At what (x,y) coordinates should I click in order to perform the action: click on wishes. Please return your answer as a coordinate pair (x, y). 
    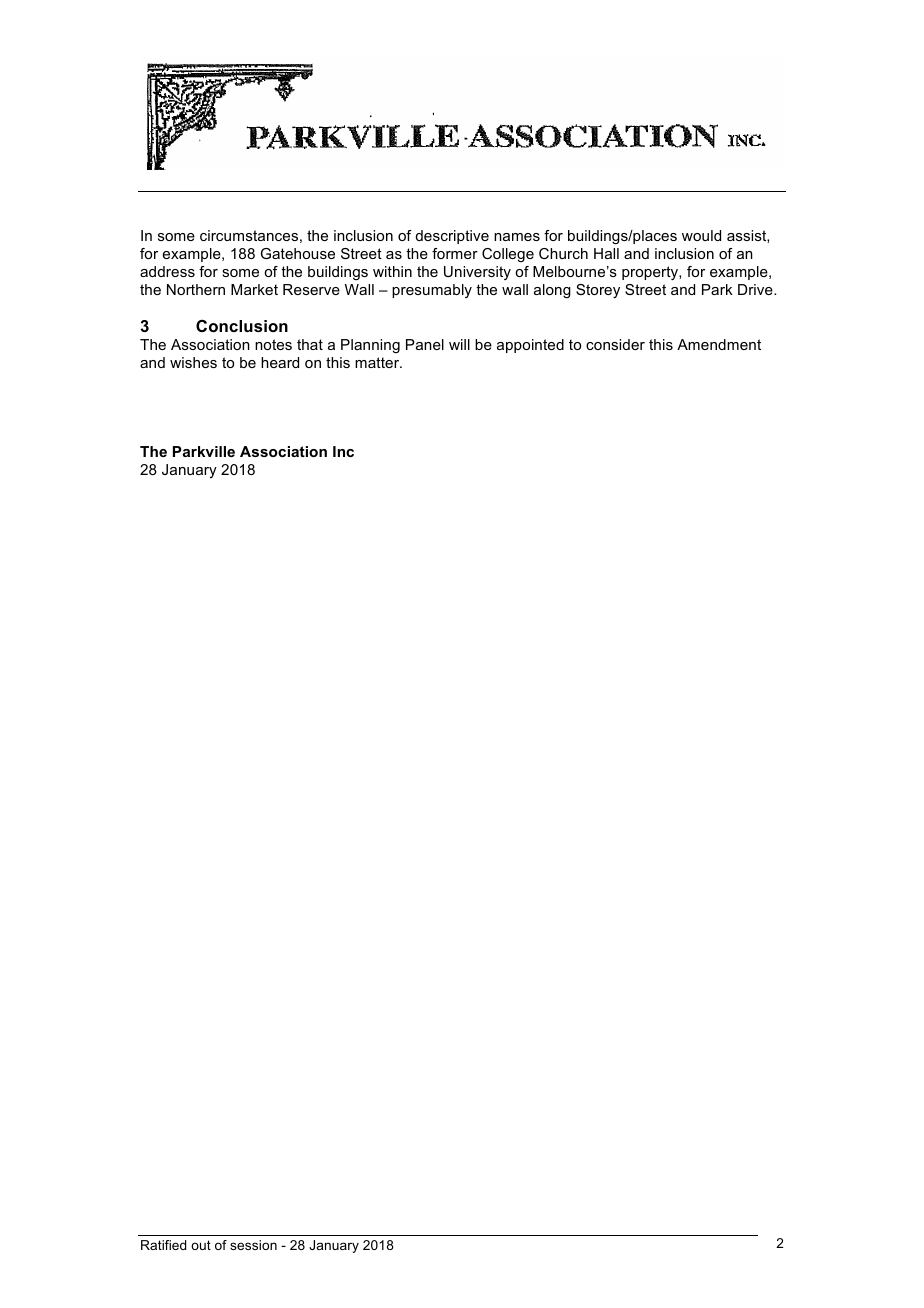
    Looking at the image, I should click on (193, 362).
